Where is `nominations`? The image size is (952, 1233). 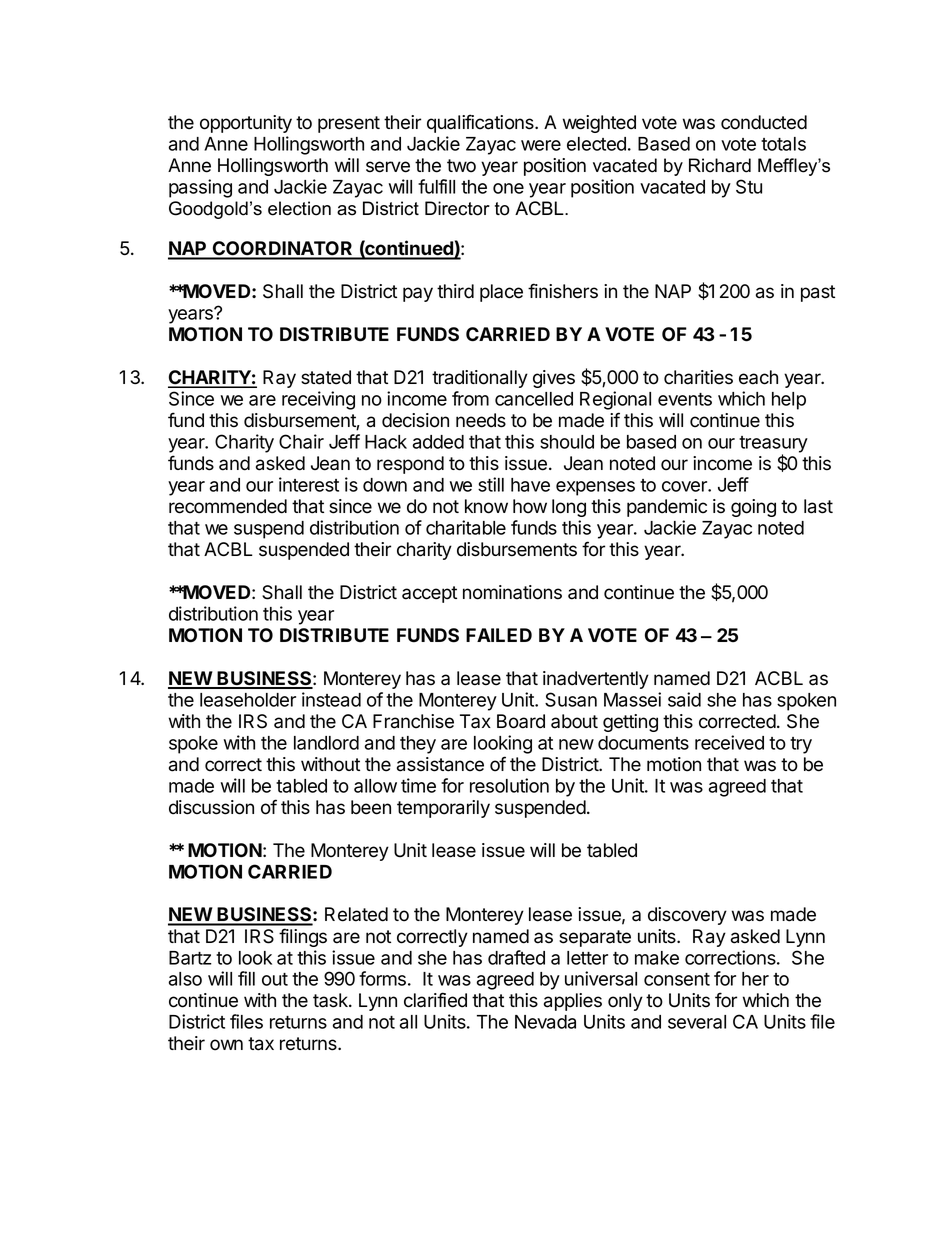 nominations is located at coordinates (512, 592).
